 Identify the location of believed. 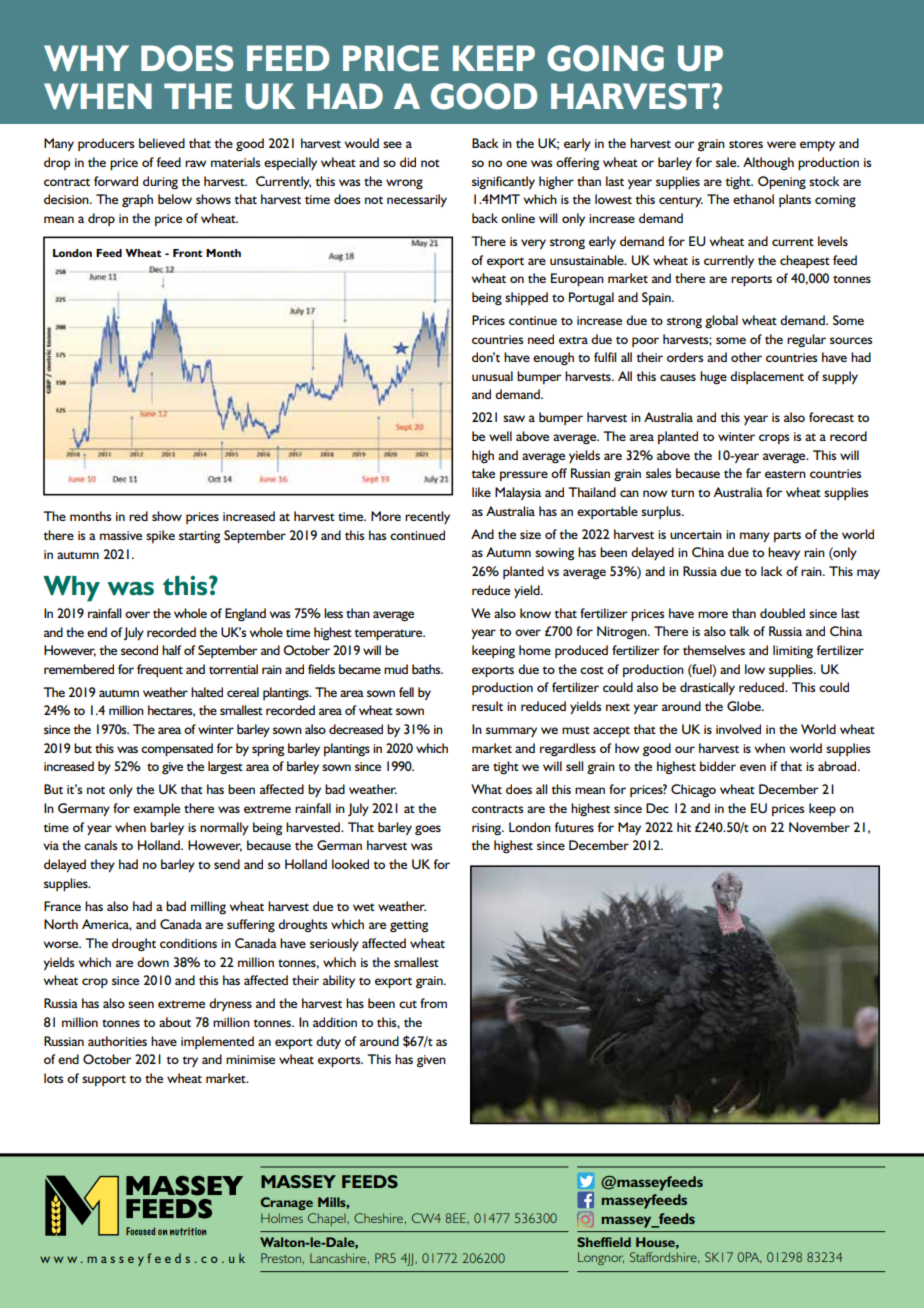
(162, 143).
